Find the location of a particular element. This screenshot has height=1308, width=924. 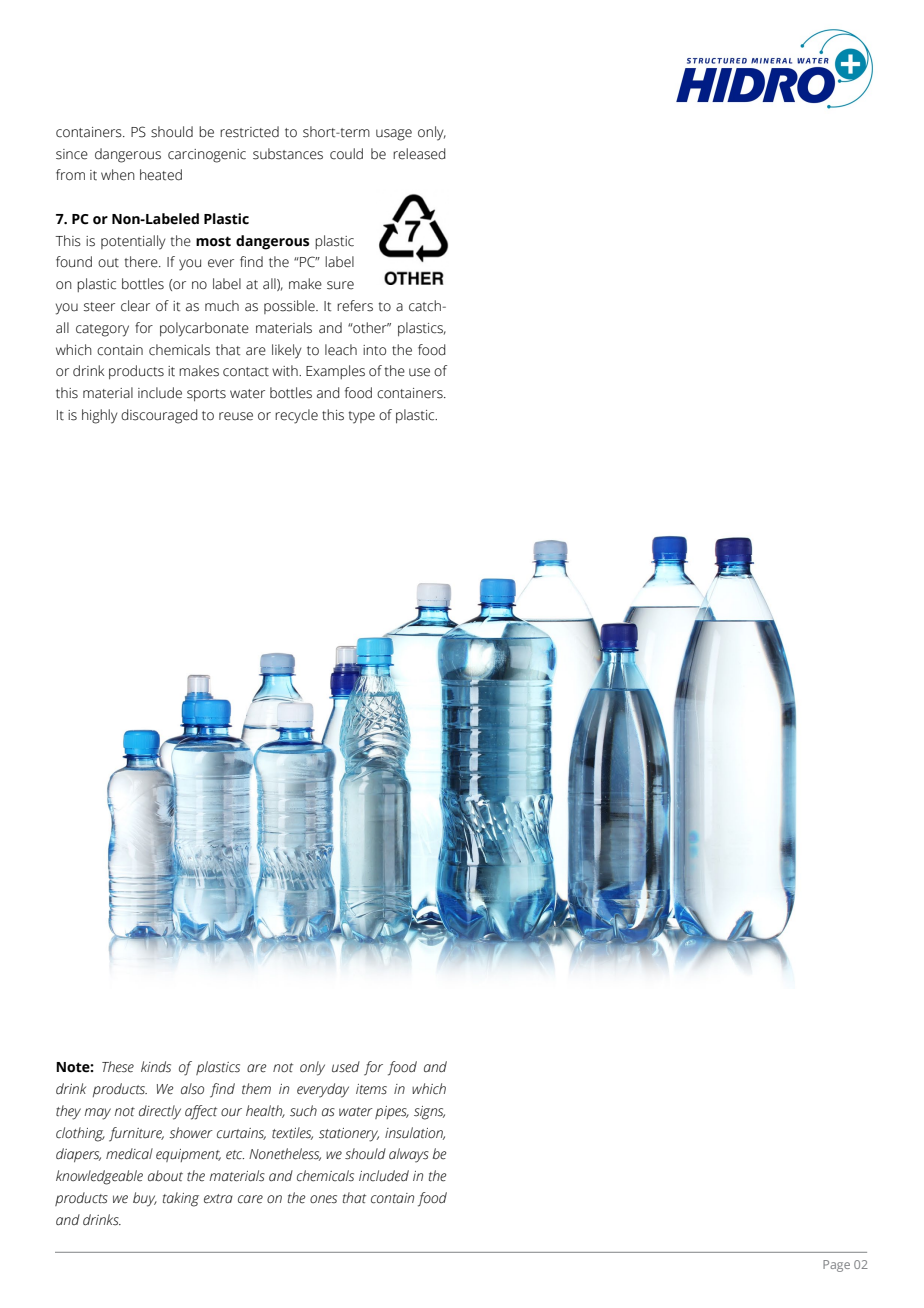

used is located at coordinates (346, 1067).
